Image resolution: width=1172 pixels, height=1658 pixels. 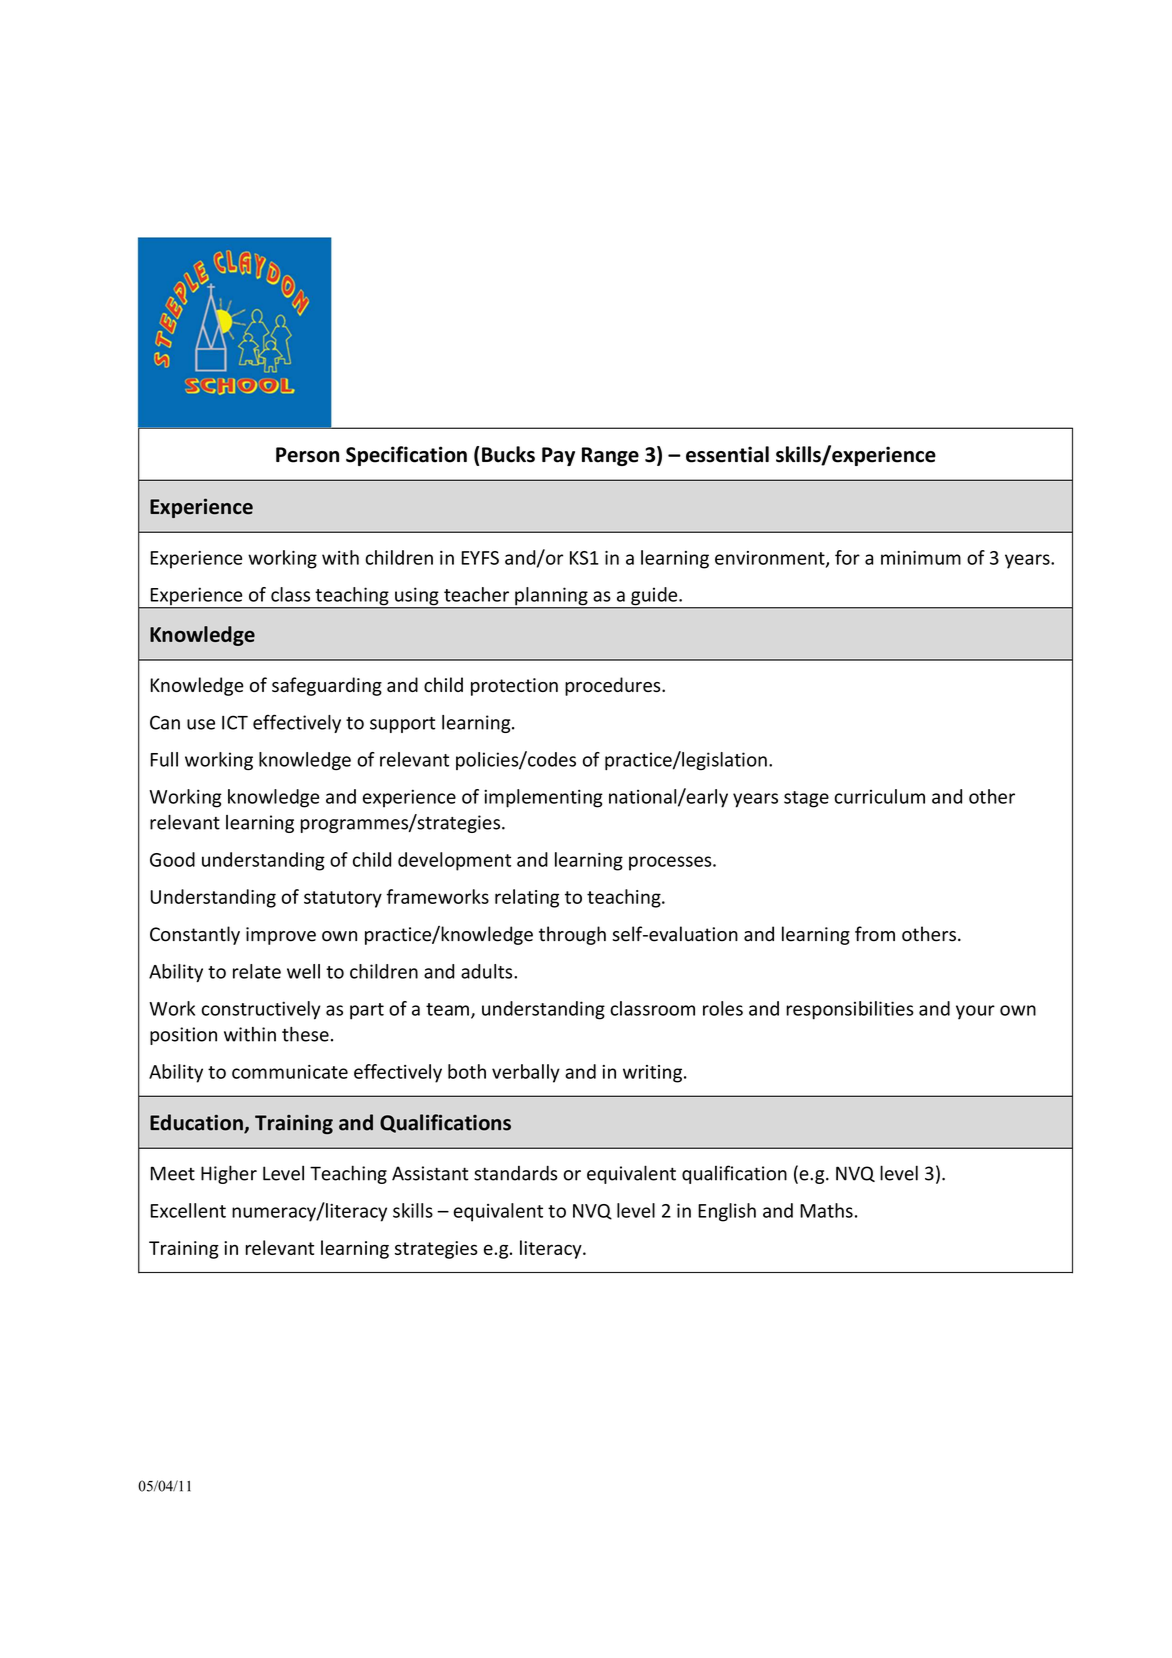 I want to click on responsibilities, so click(x=850, y=1010).
